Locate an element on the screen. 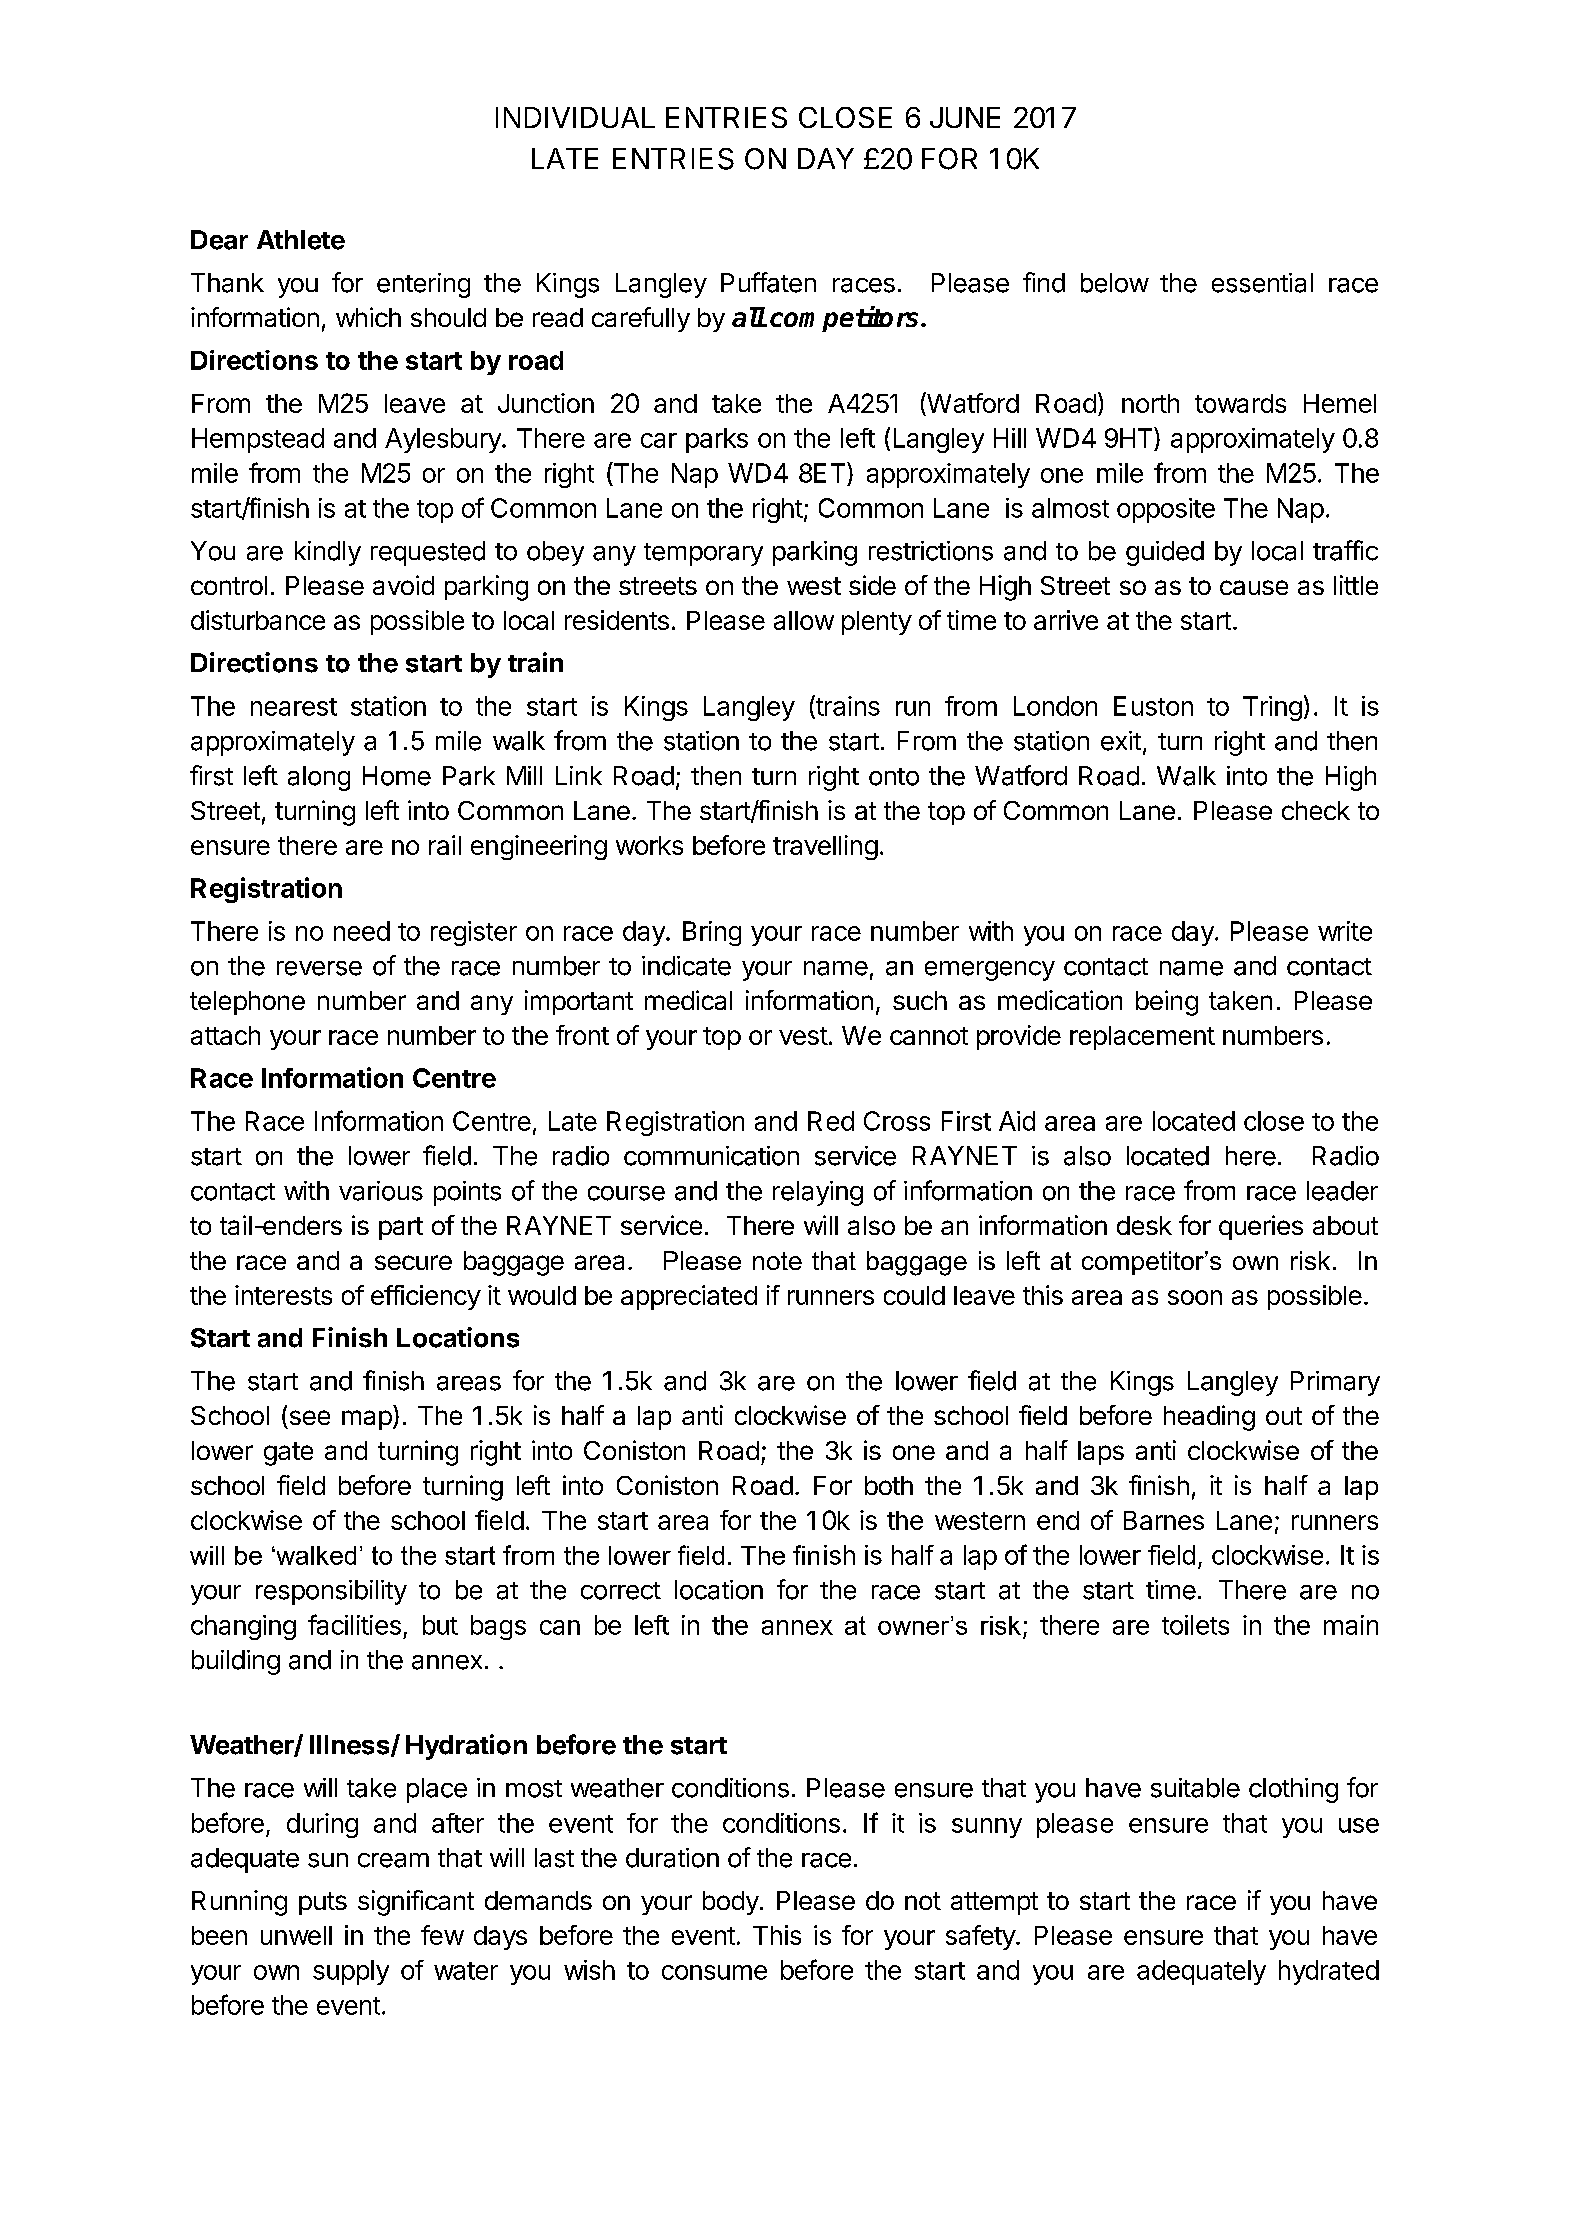  being is located at coordinates (1167, 1003).
